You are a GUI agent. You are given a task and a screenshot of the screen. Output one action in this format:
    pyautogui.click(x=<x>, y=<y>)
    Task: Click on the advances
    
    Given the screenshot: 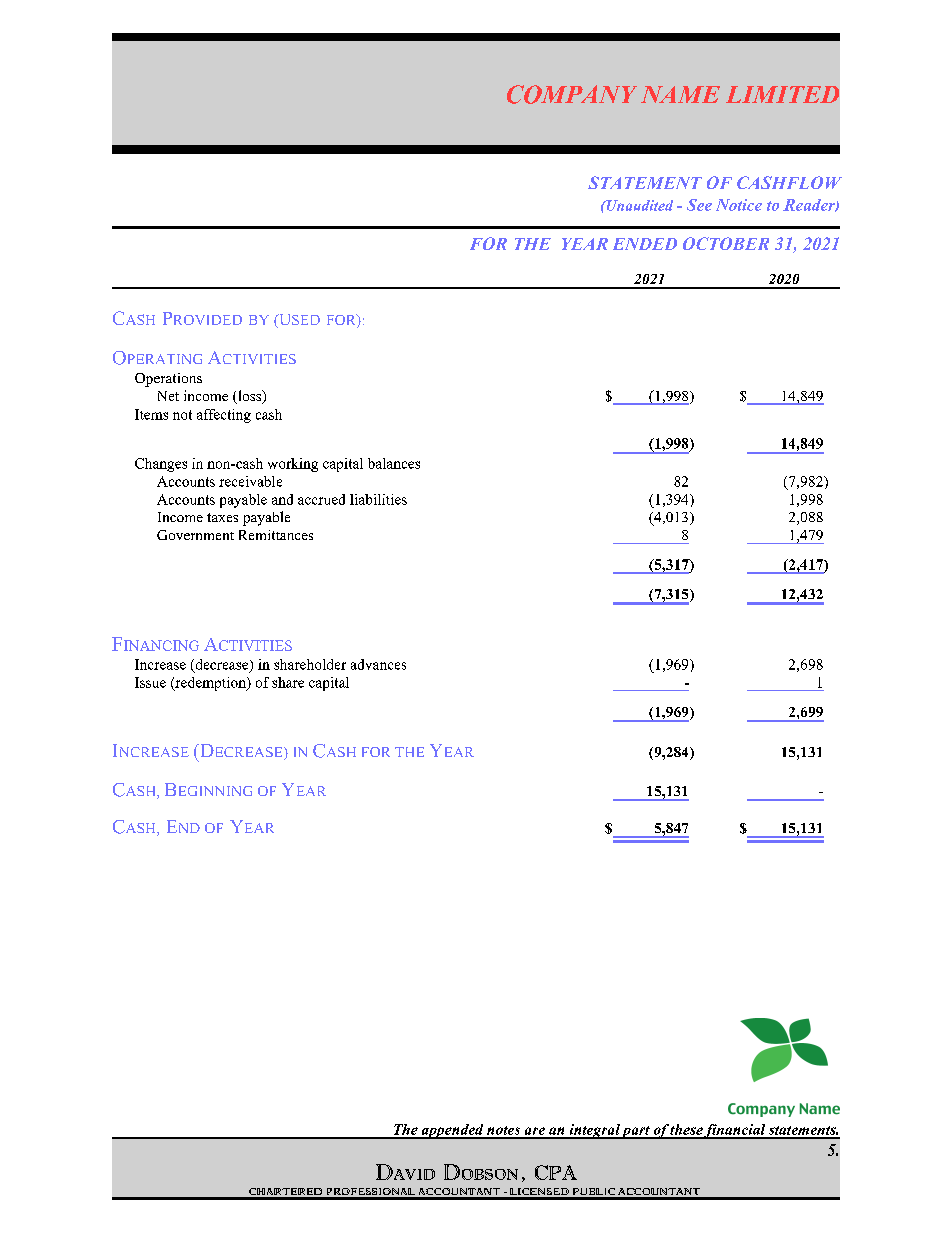 What is the action you would take?
    pyautogui.click(x=378, y=664)
